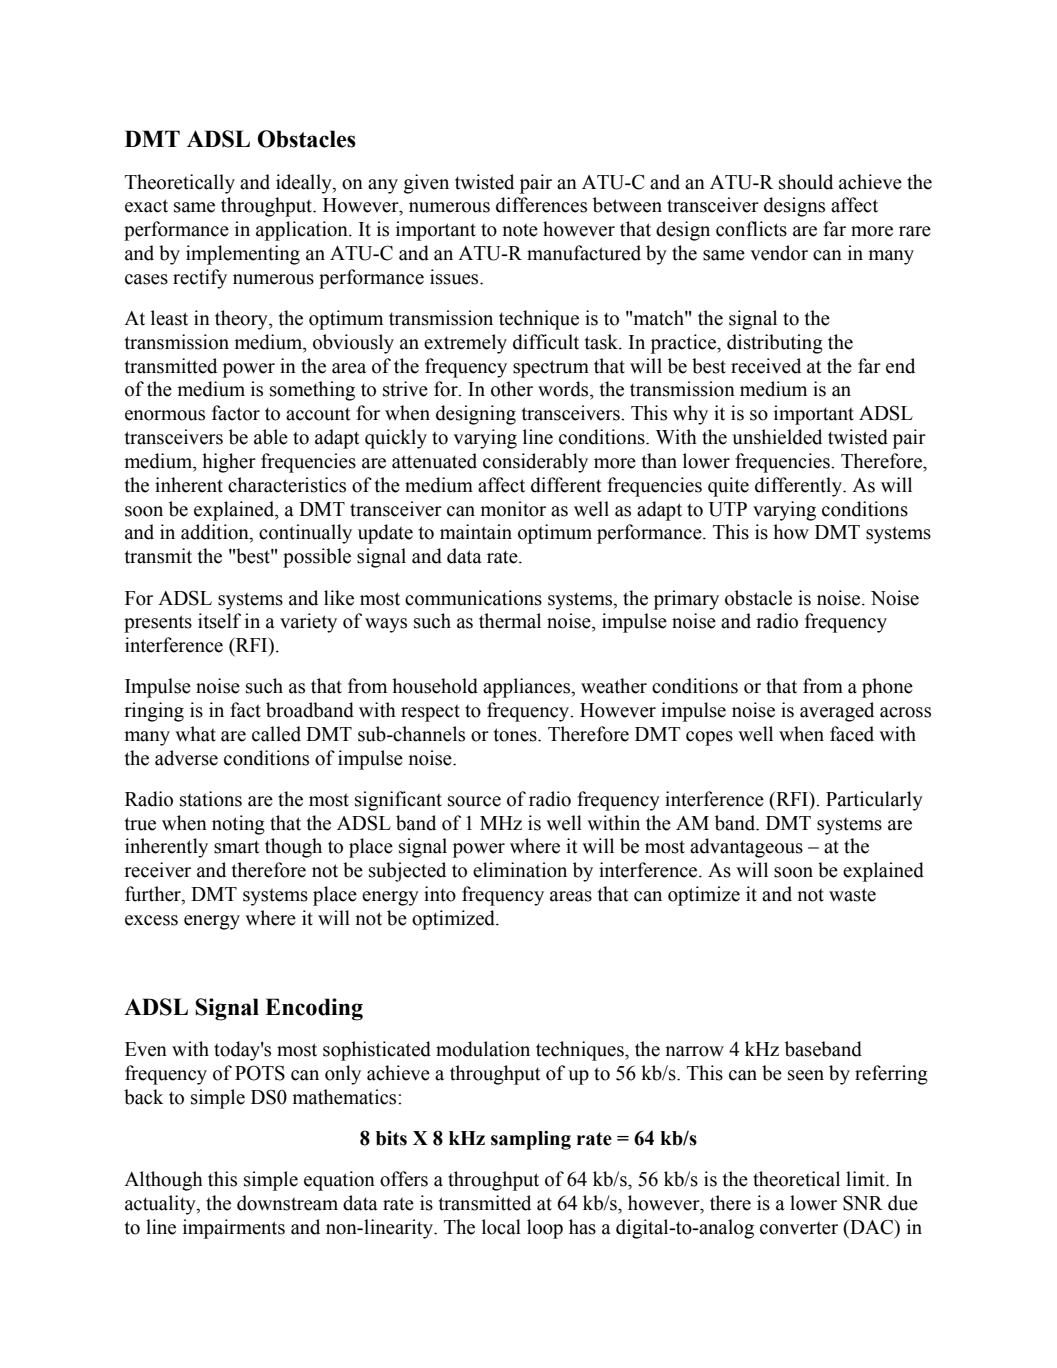 The width and height of the document is (1057, 1368). Describe the element at coordinates (777, 437) in the document. I see `unshielded` at that location.
